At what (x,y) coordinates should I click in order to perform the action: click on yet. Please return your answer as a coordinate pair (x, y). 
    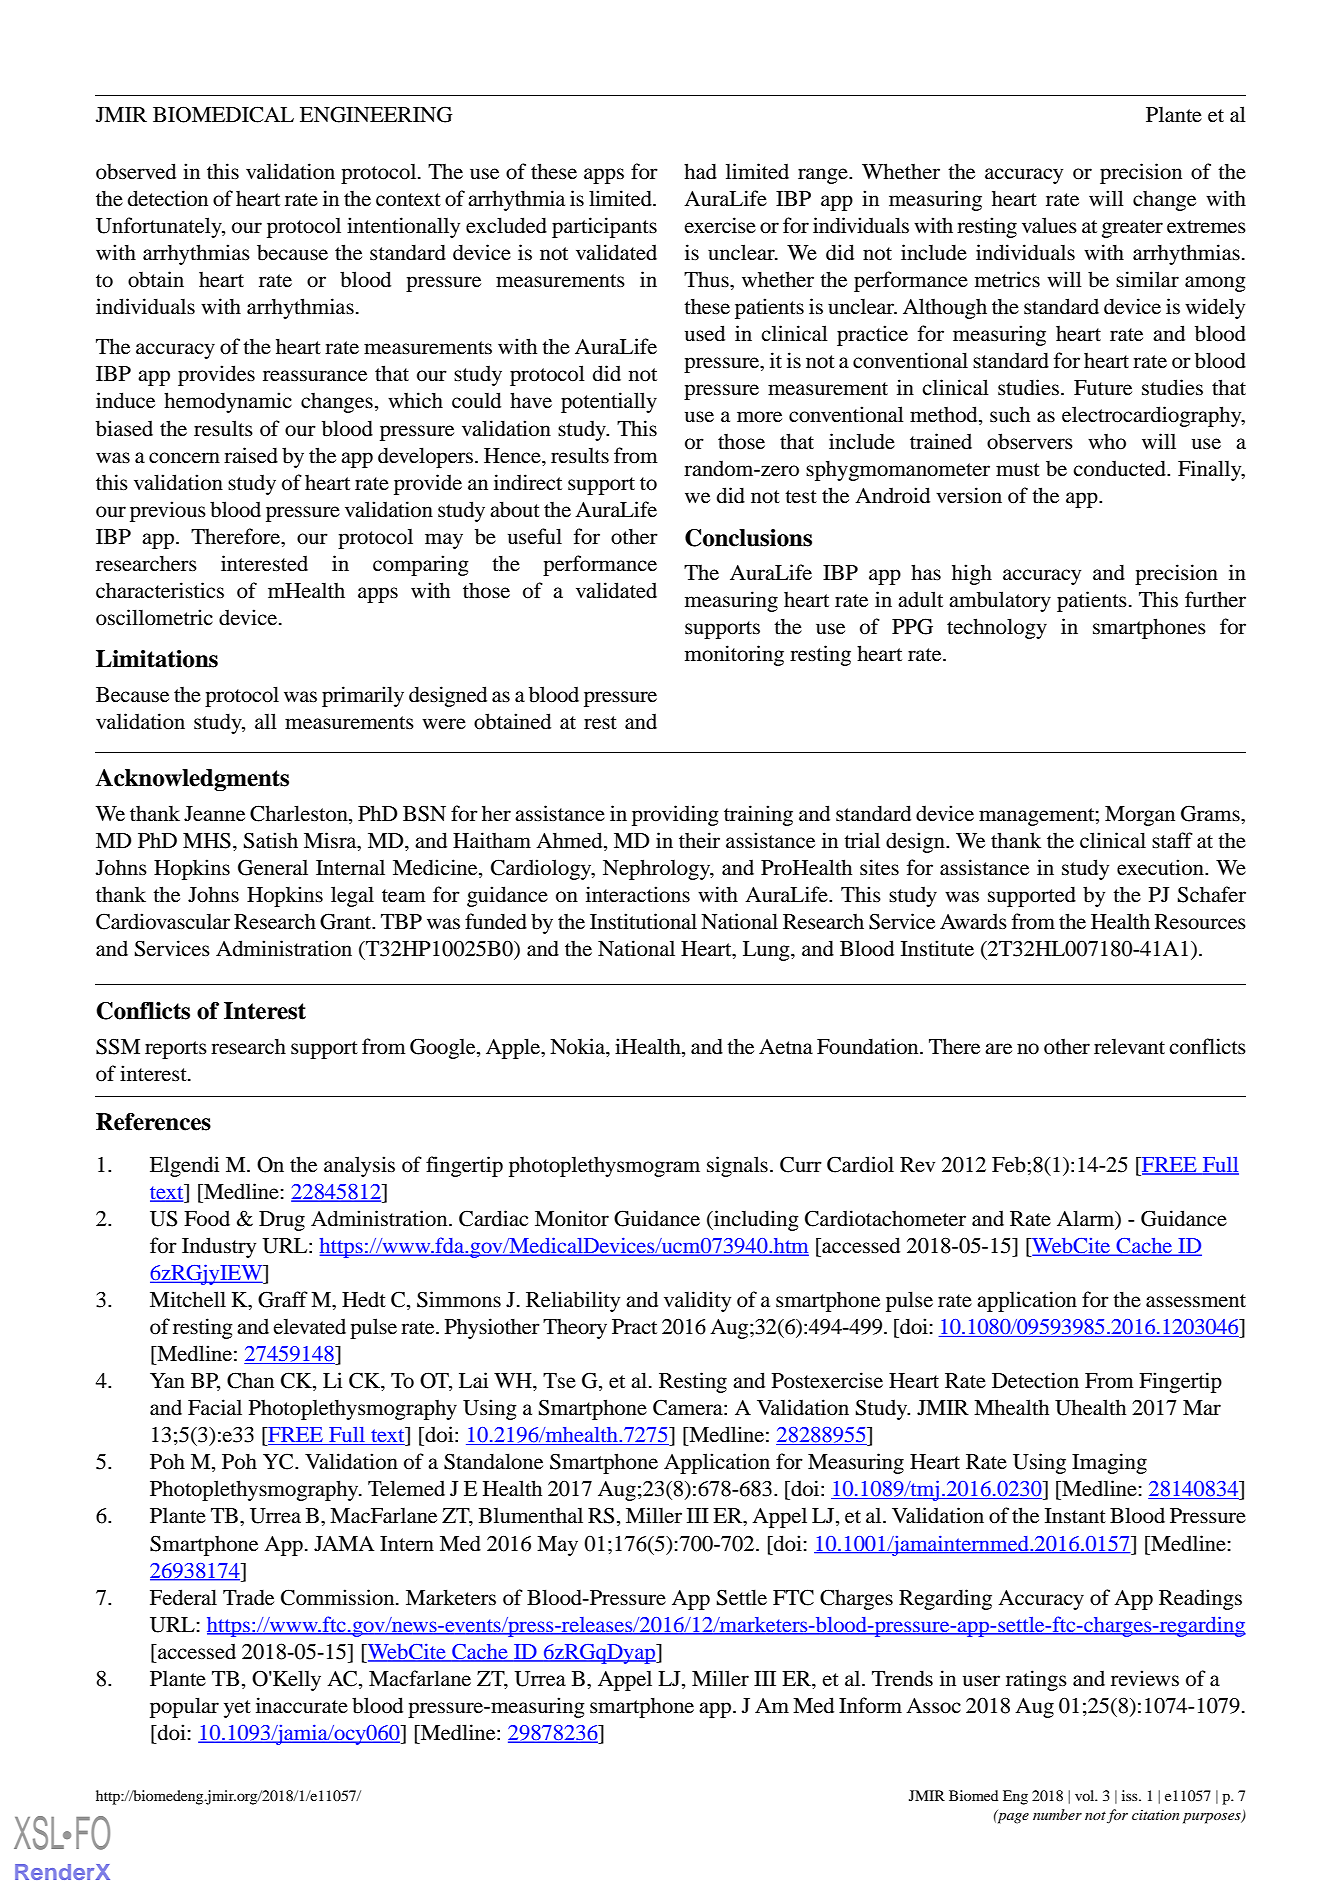
    Looking at the image, I should click on (237, 1709).
